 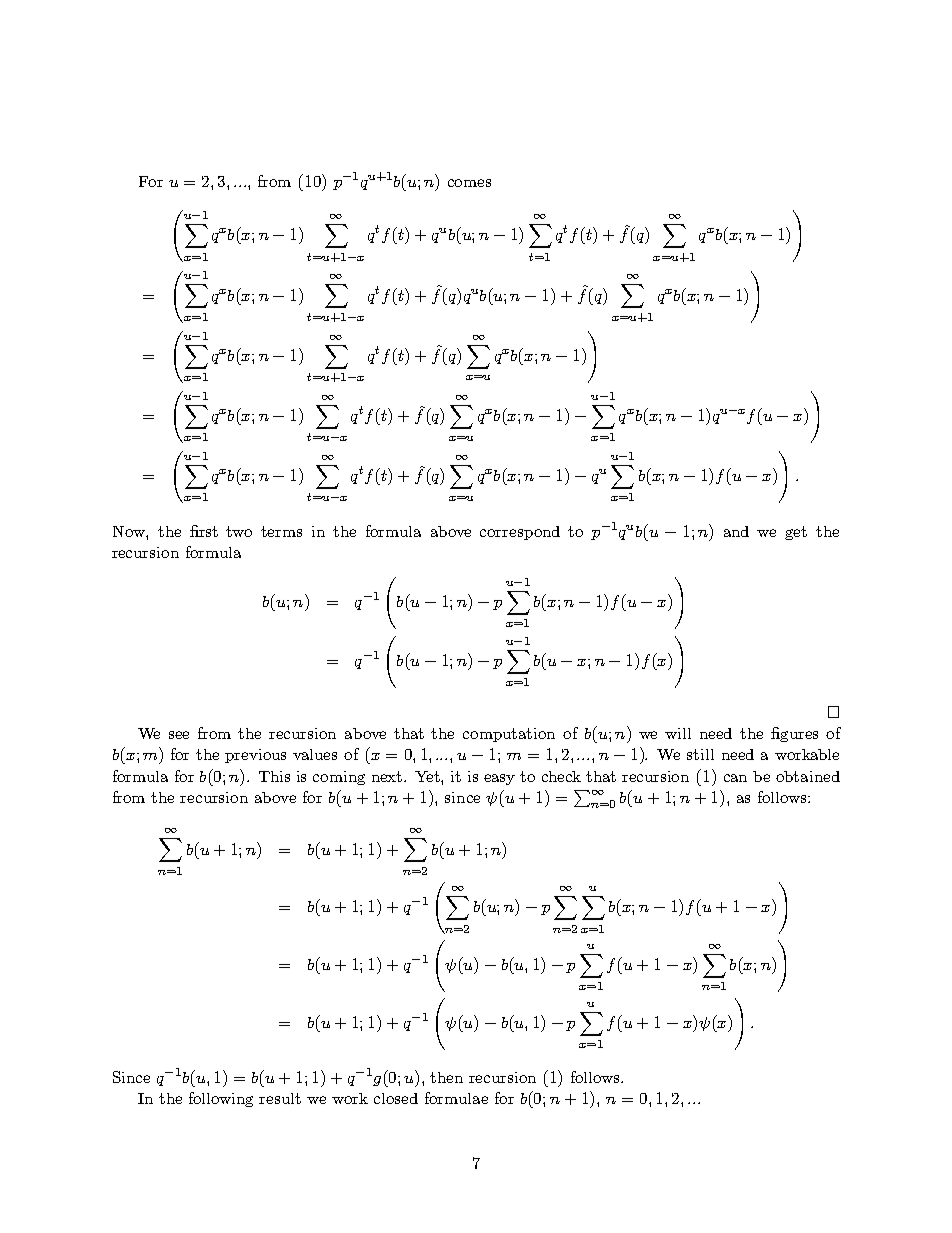 What do you see at coordinates (735, 778) in the document?
I see `can` at bounding box center [735, 778].
